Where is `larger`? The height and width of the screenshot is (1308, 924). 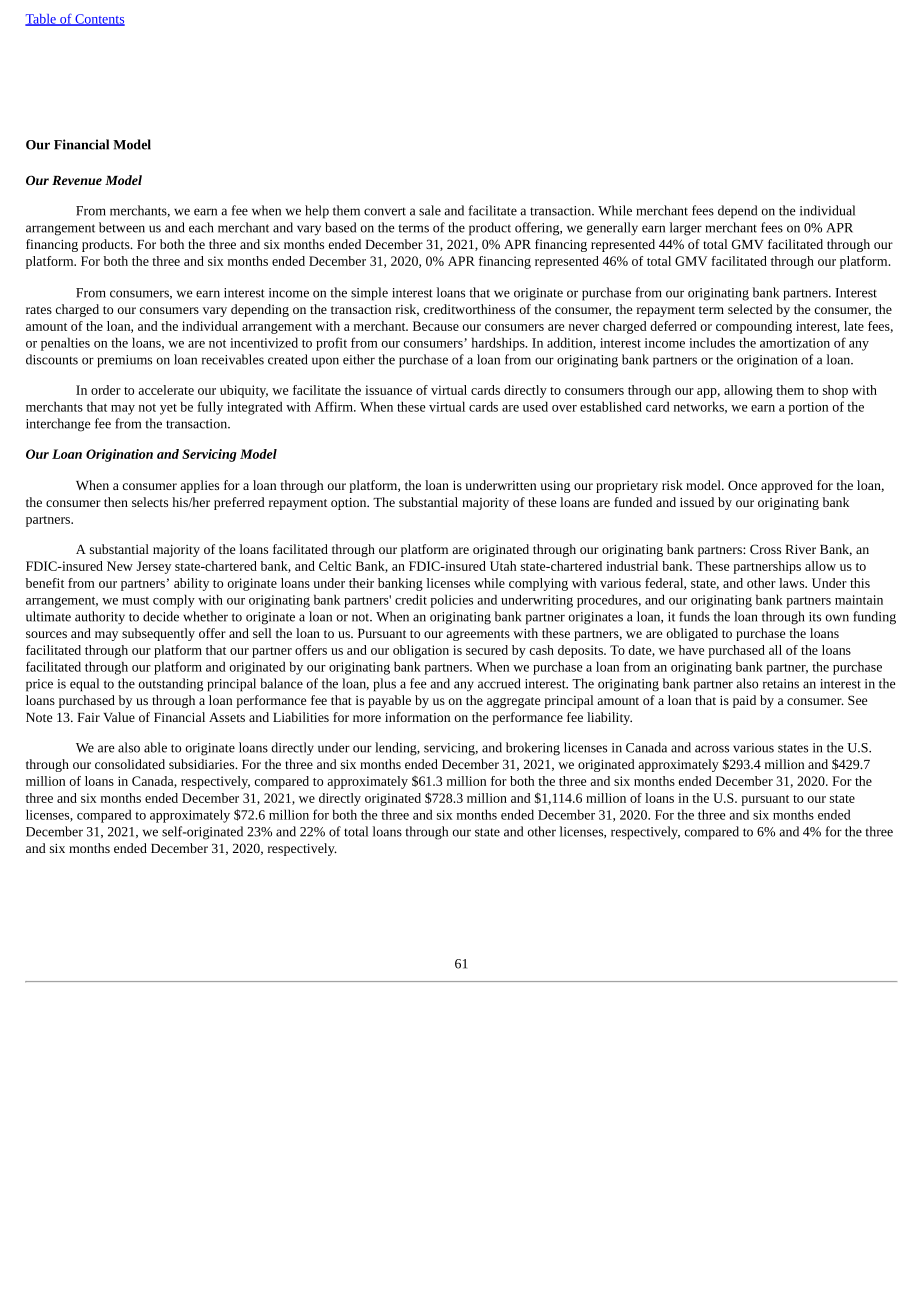 larger is located at coordinates (686, 229).
